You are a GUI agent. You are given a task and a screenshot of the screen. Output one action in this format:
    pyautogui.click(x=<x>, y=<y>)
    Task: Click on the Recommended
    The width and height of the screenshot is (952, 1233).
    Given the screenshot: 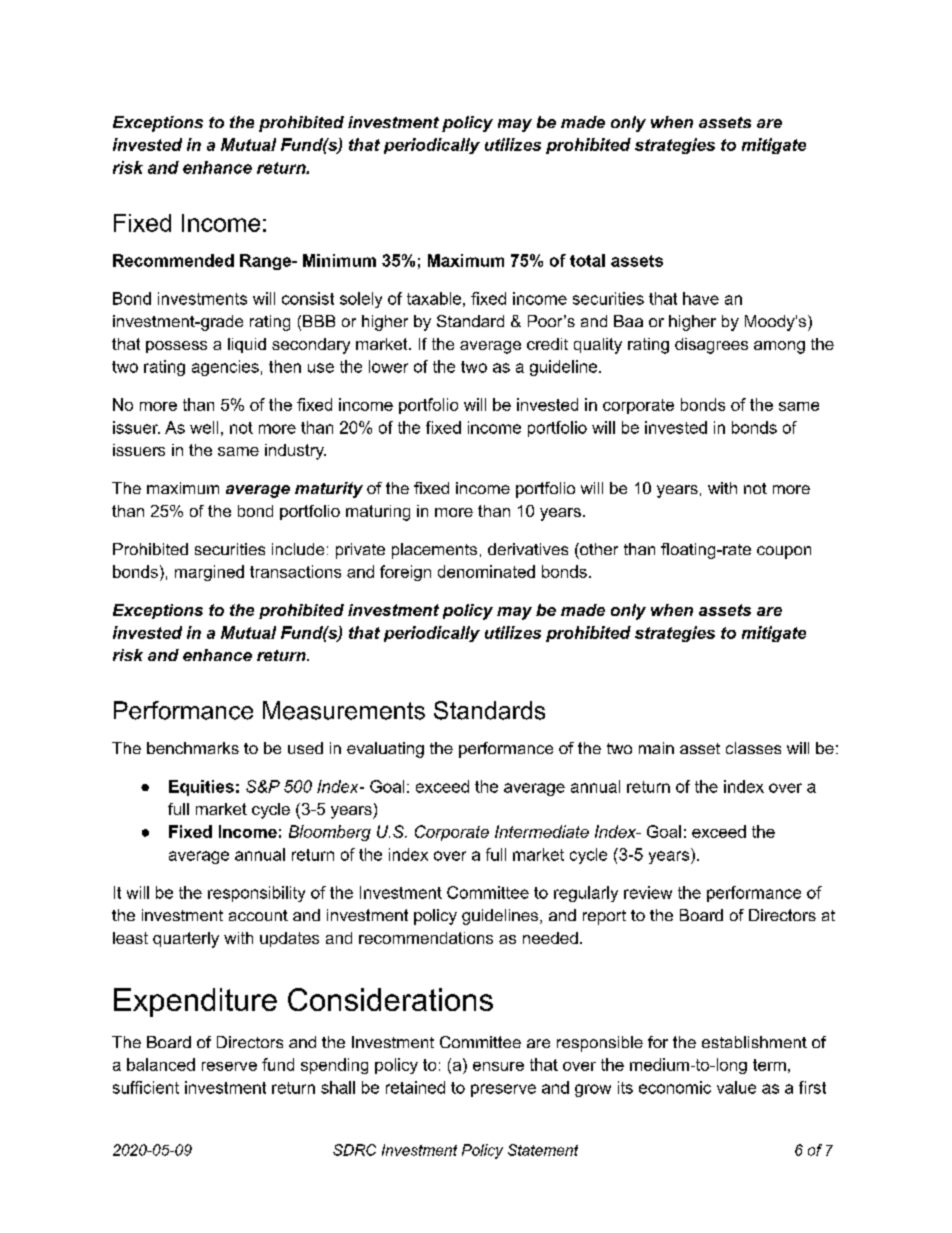 What is the action you would take?
    pyautogui.click(x=173, y=260)
